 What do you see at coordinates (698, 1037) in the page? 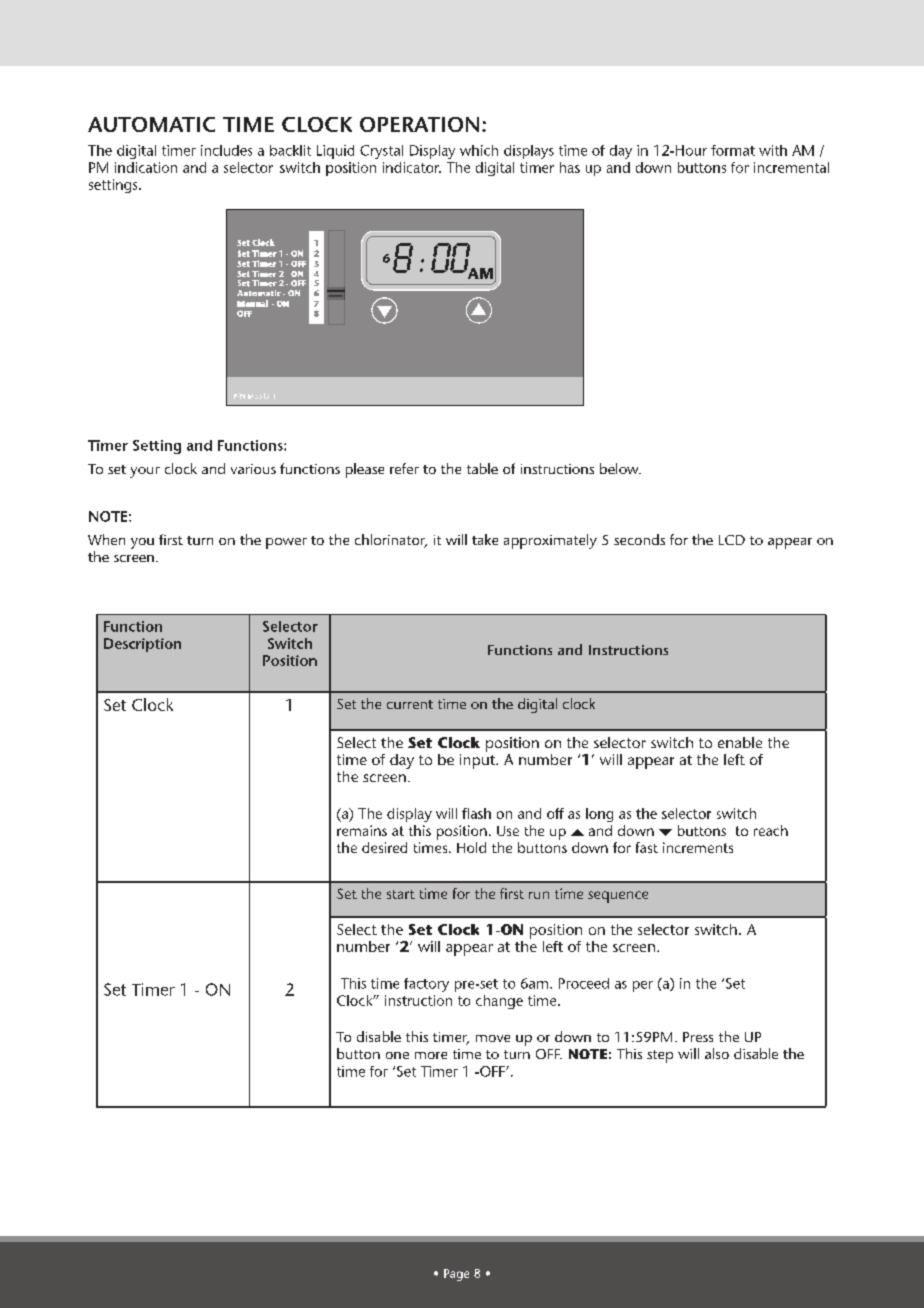
I see `Press` at bounding box center [698, 1037].
